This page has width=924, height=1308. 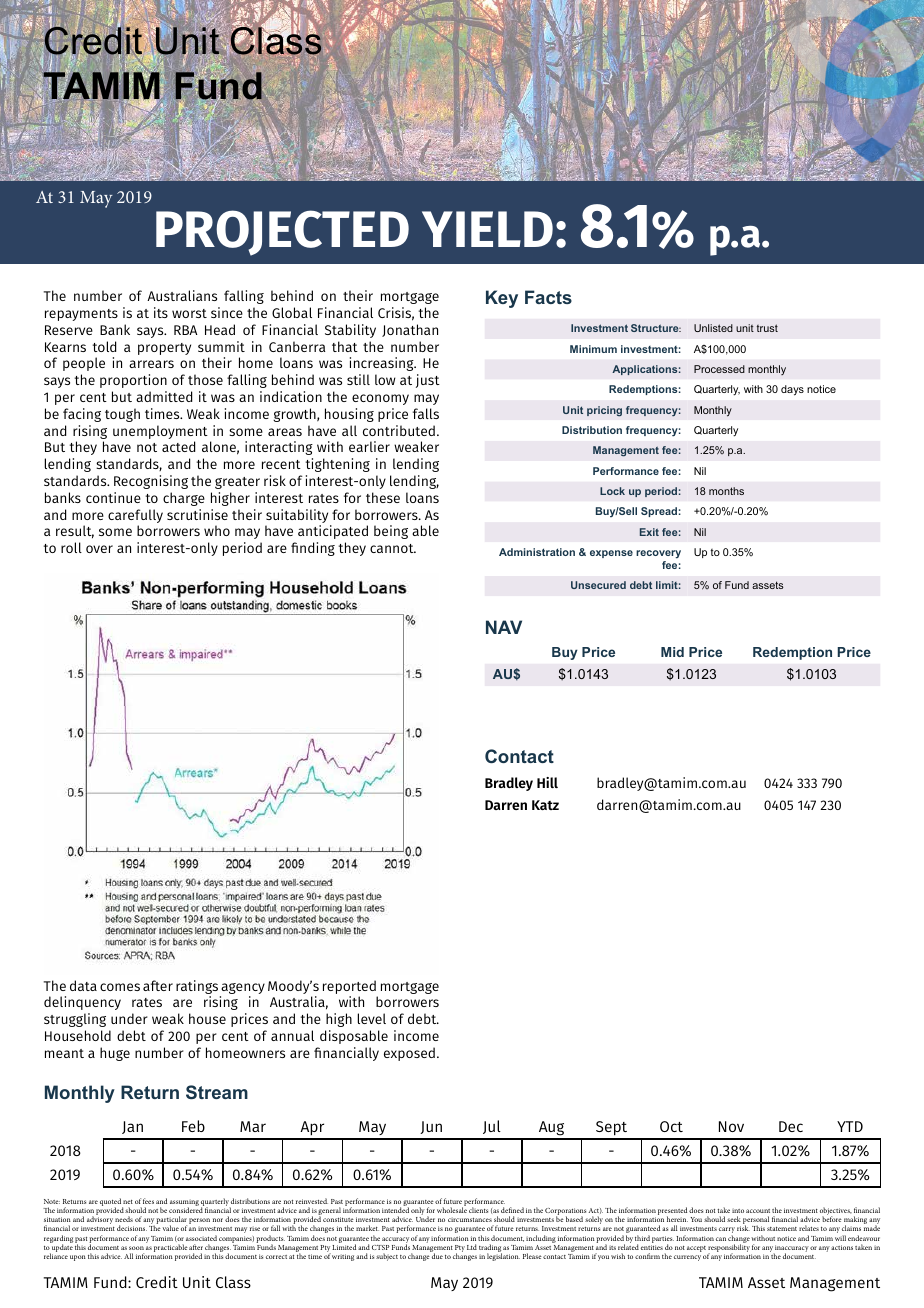 I want to click on these, so click(x=383, y=497).
